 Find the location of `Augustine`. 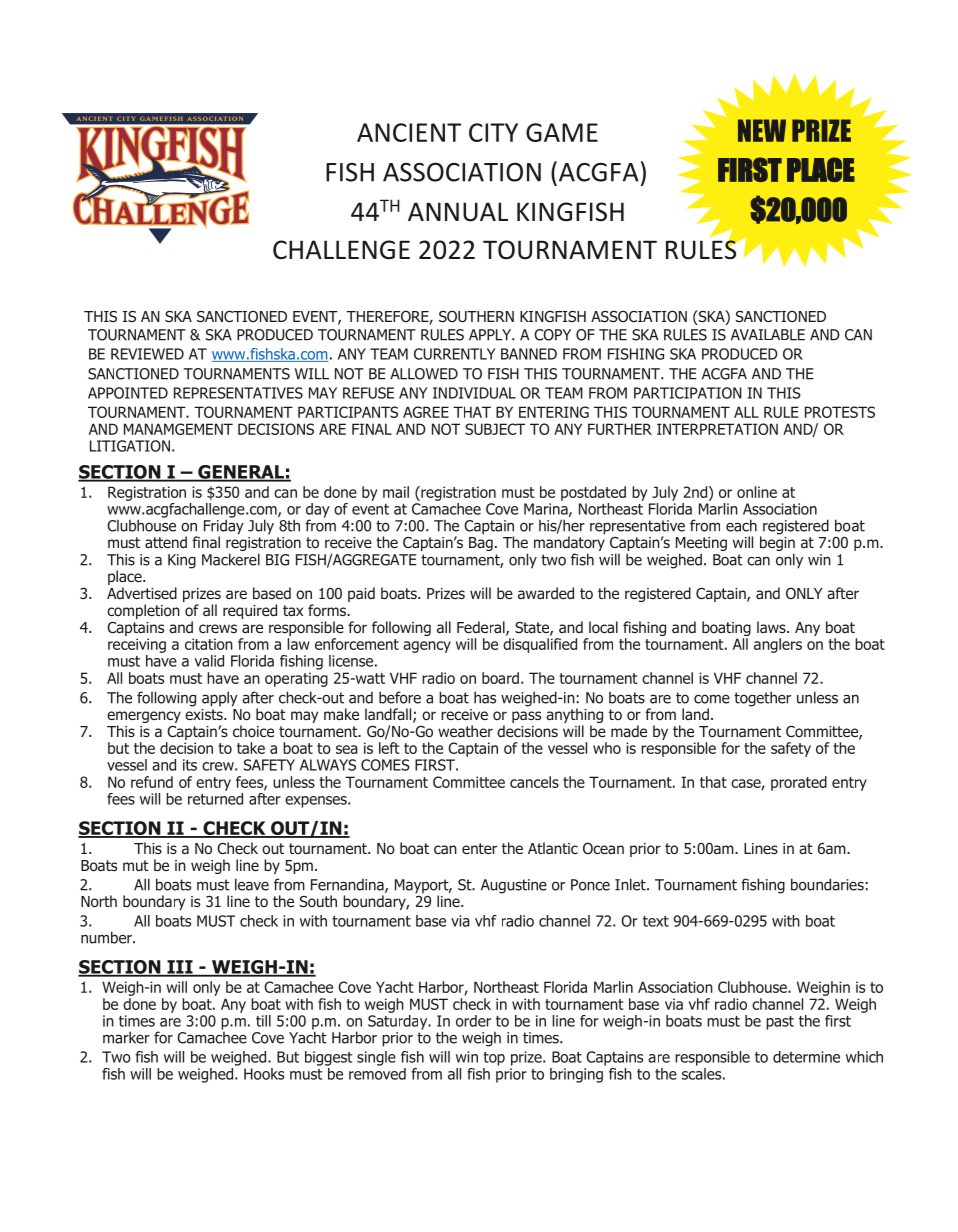

Augustine is located at coordinates (514, 886).
